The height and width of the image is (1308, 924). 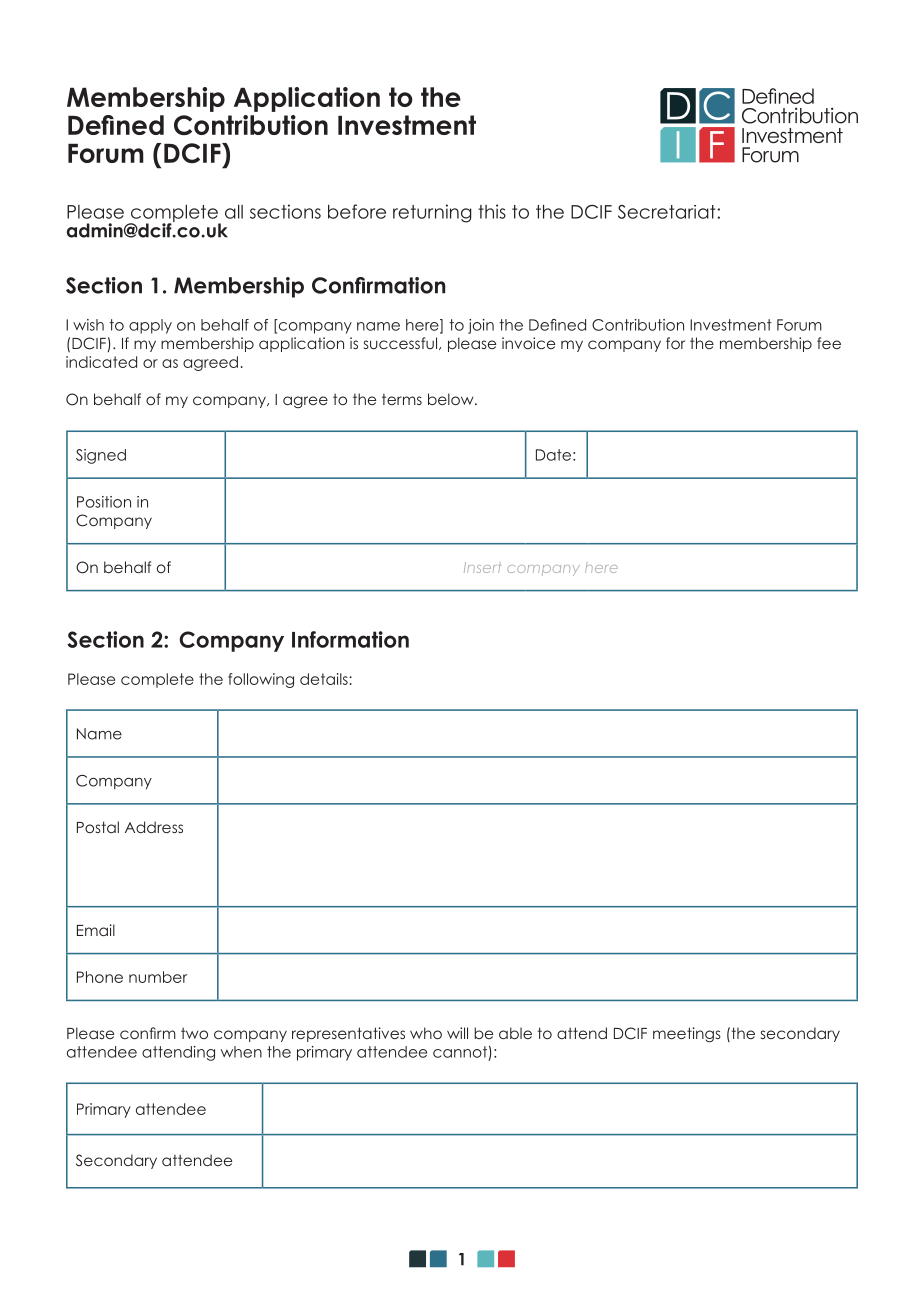 What do you see at coordinates (325, 679) in the image?
I see `details` at bounding box center [325, 679].
